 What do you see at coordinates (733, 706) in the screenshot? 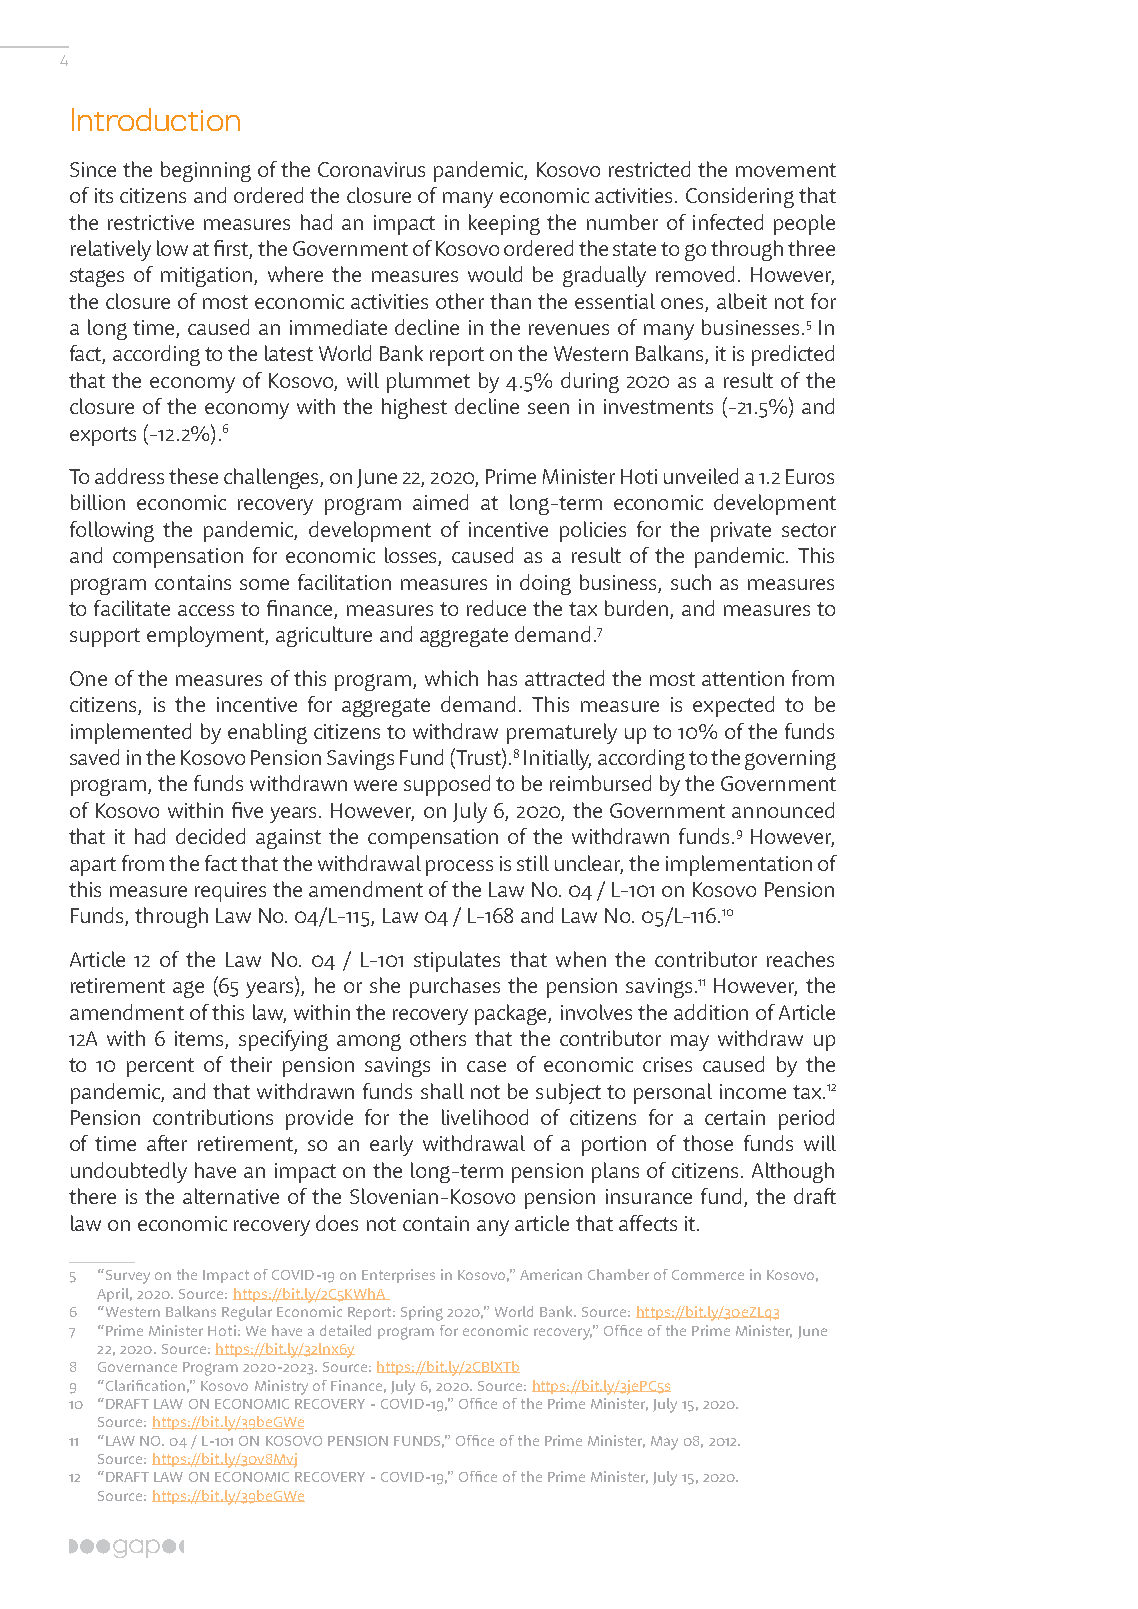
I see `expected` at bounding box center [733, 706].
